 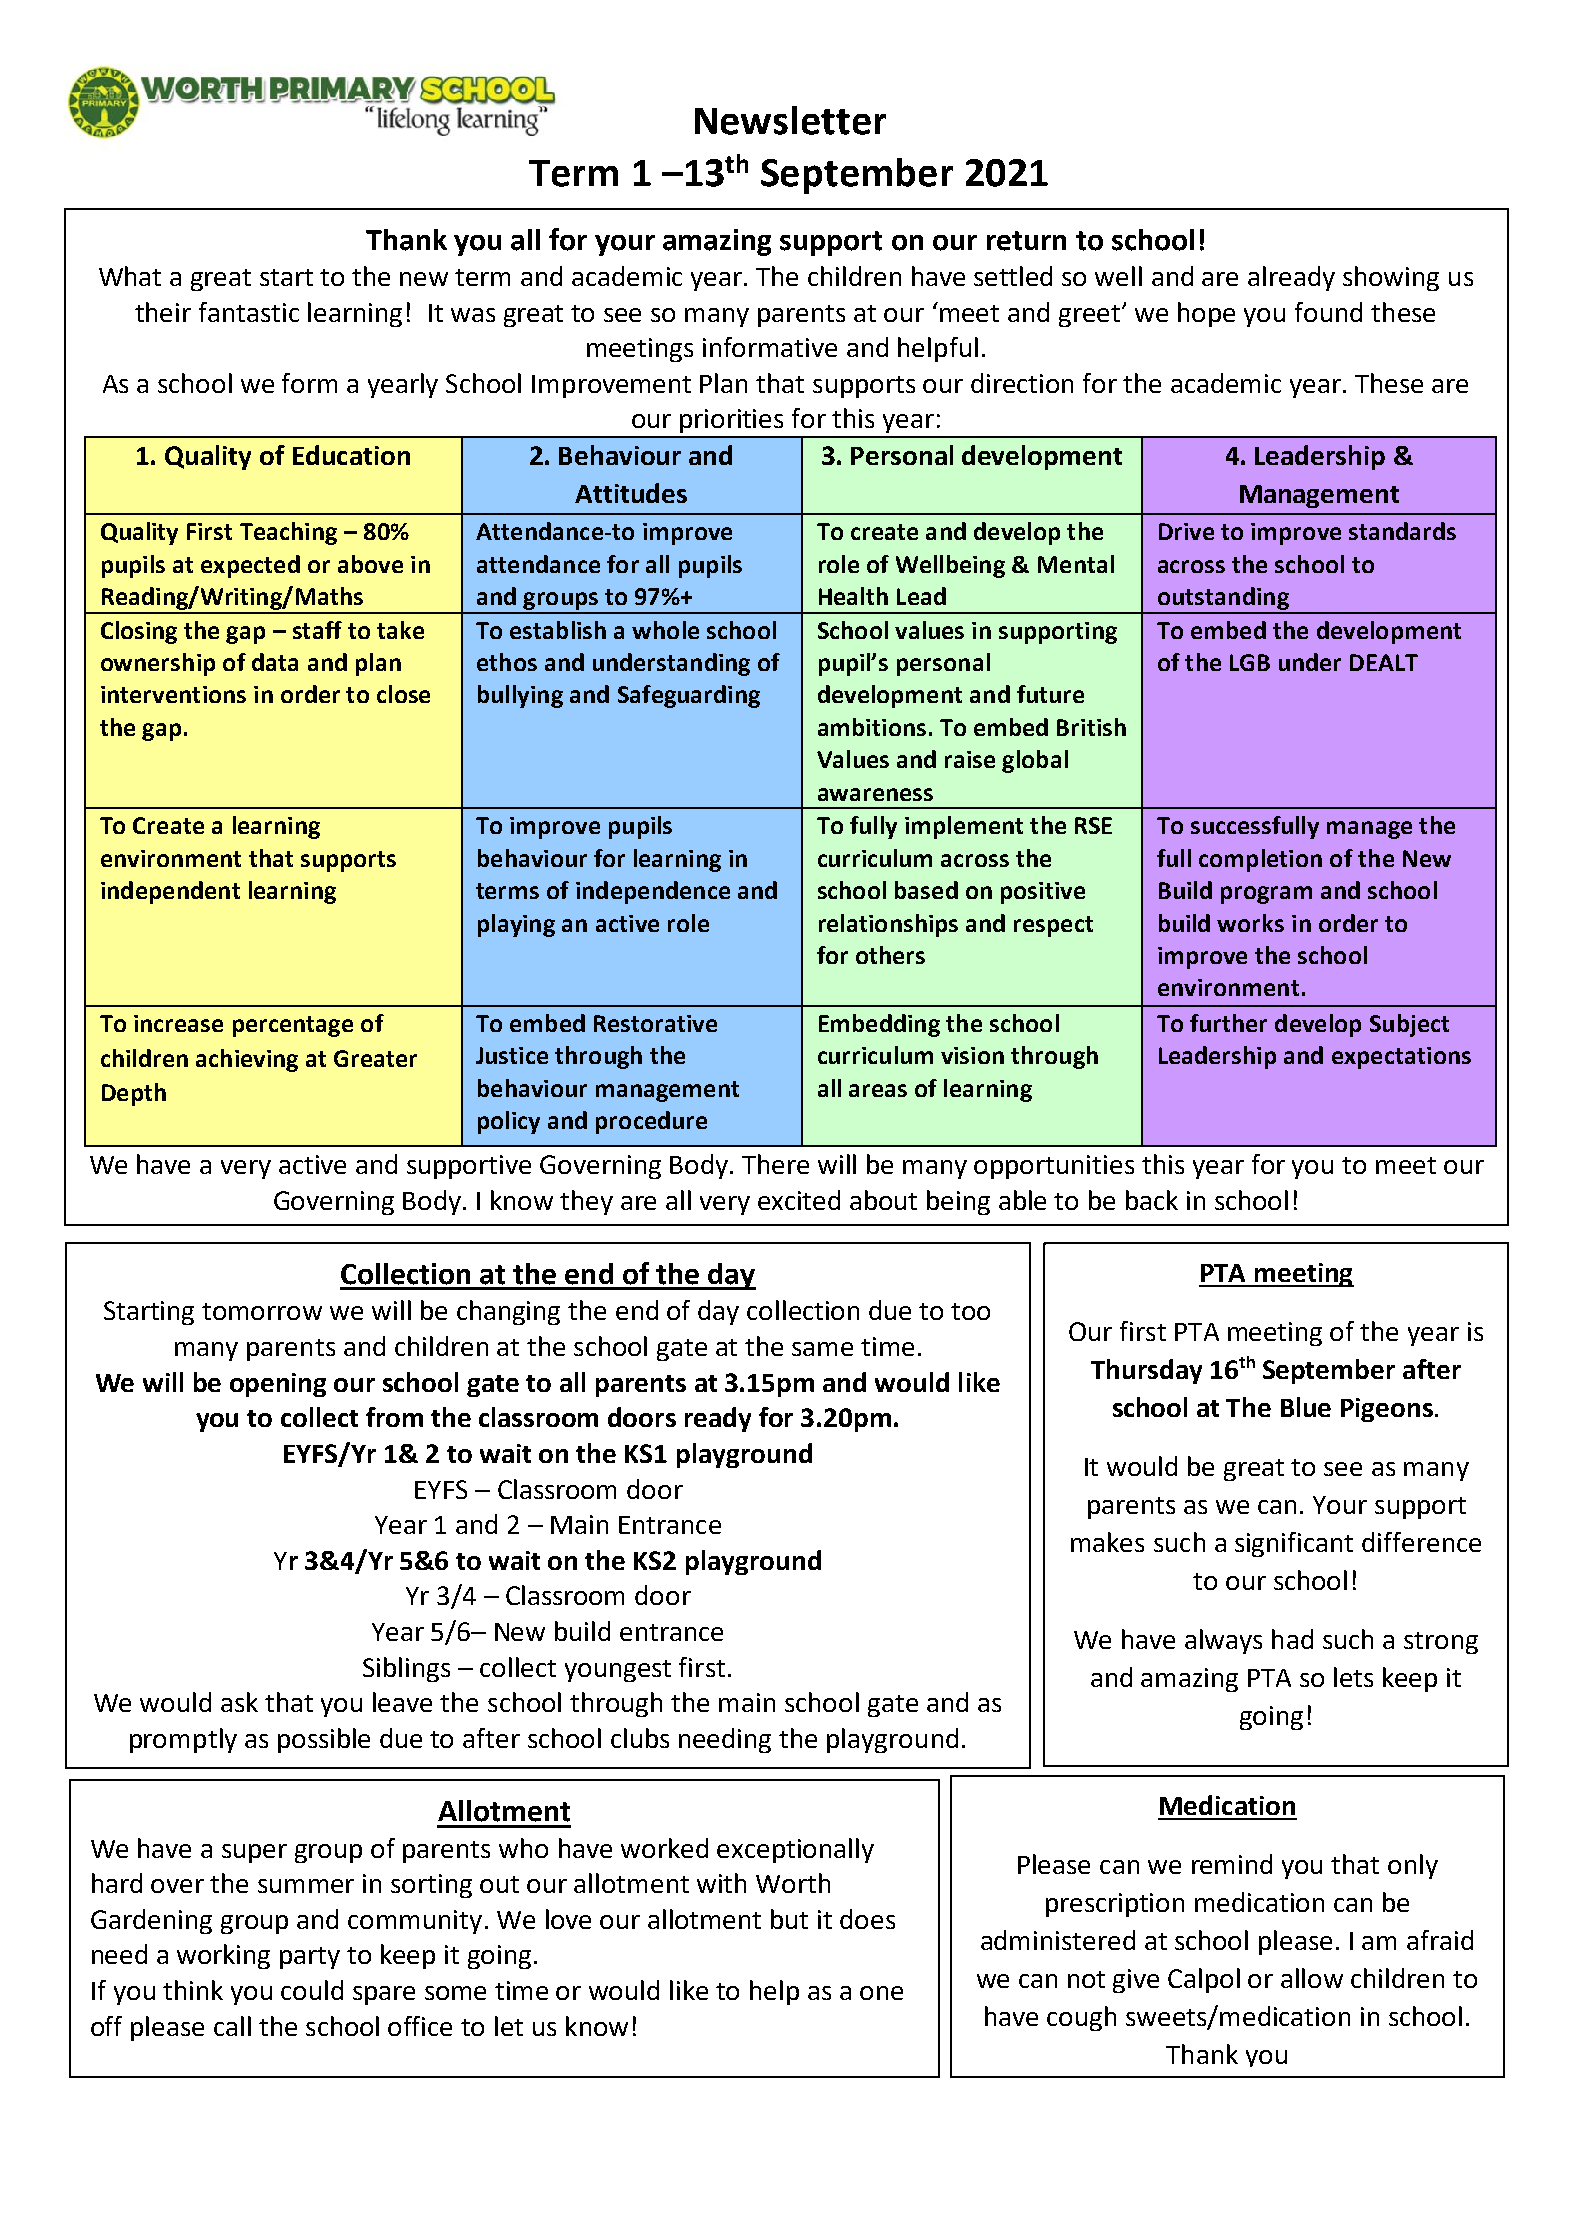 I want to click on Newsletter, so click(x=790, y=120).
